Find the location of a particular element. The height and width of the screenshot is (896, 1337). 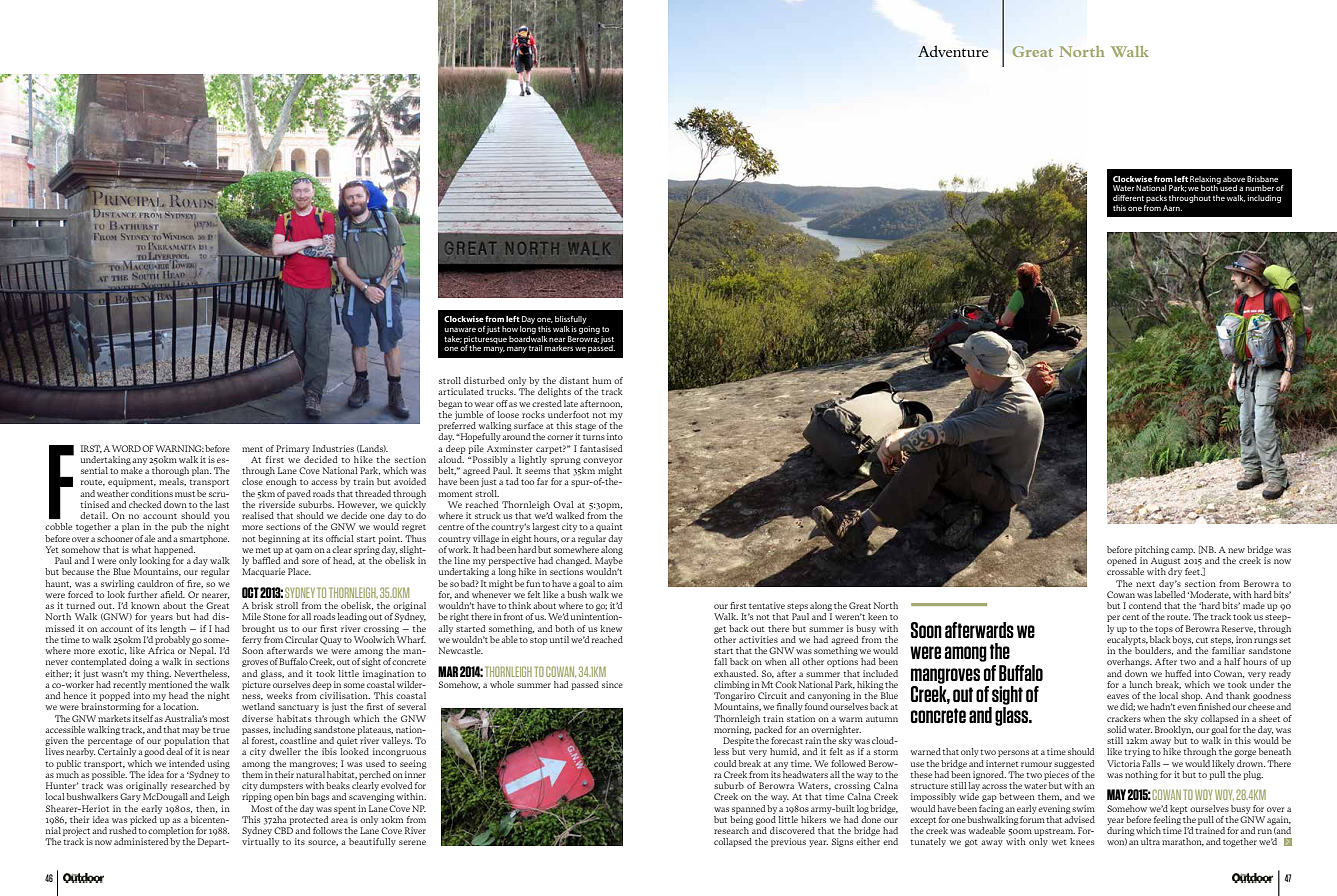

being is located at coordinates (741, 820).
